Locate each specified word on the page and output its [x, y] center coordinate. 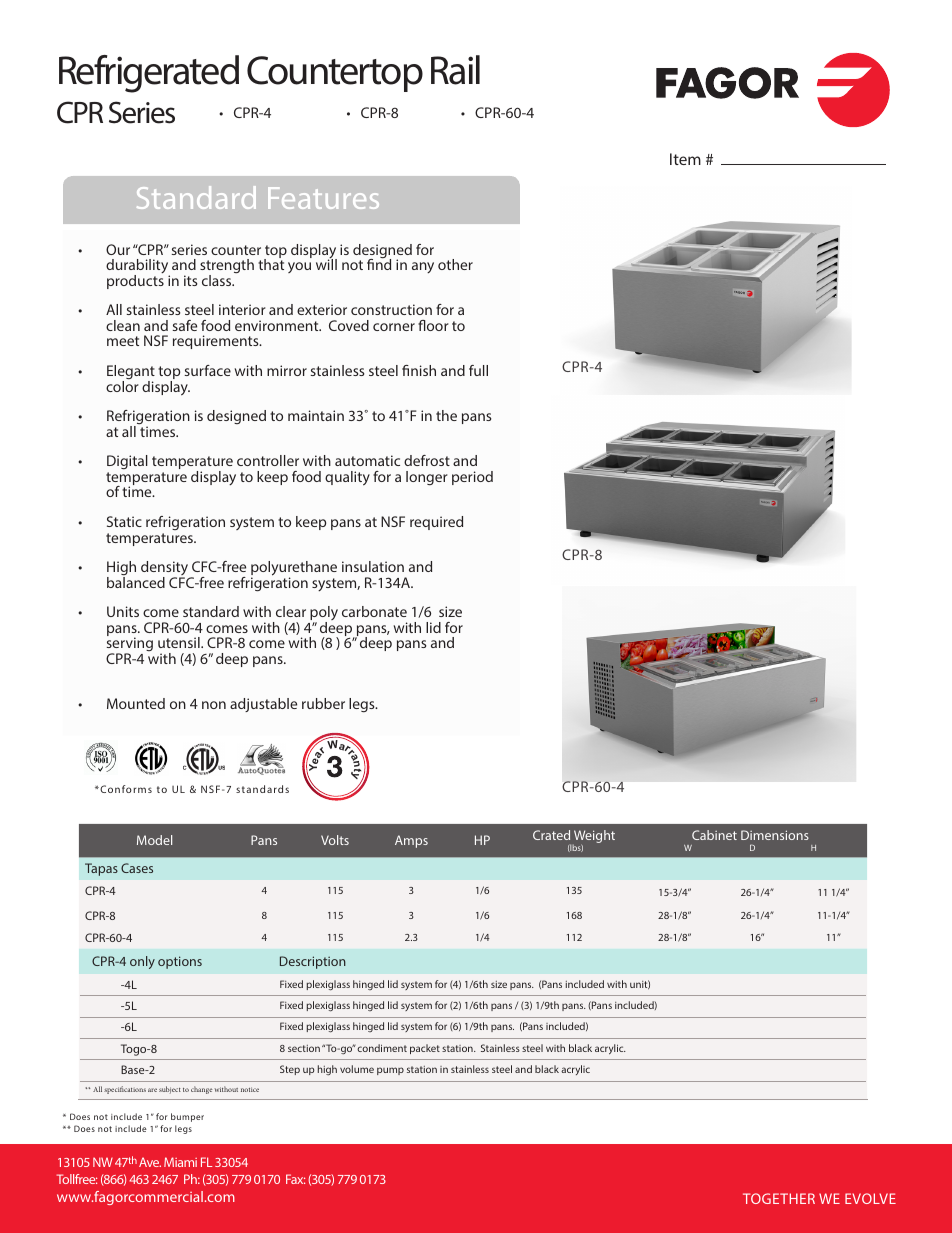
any [423, 267]
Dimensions [775, 835]
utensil [180, 642]
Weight [593, 838]
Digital [127, 464]
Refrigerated [149, 74]
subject [170, 1090]
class [218, 280]
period [472, 478]
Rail [455, 70]
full [478, 370]
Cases [137, 868]
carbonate [374, 611]
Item [685, 159]
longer [427, 478]
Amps [411, 841]
